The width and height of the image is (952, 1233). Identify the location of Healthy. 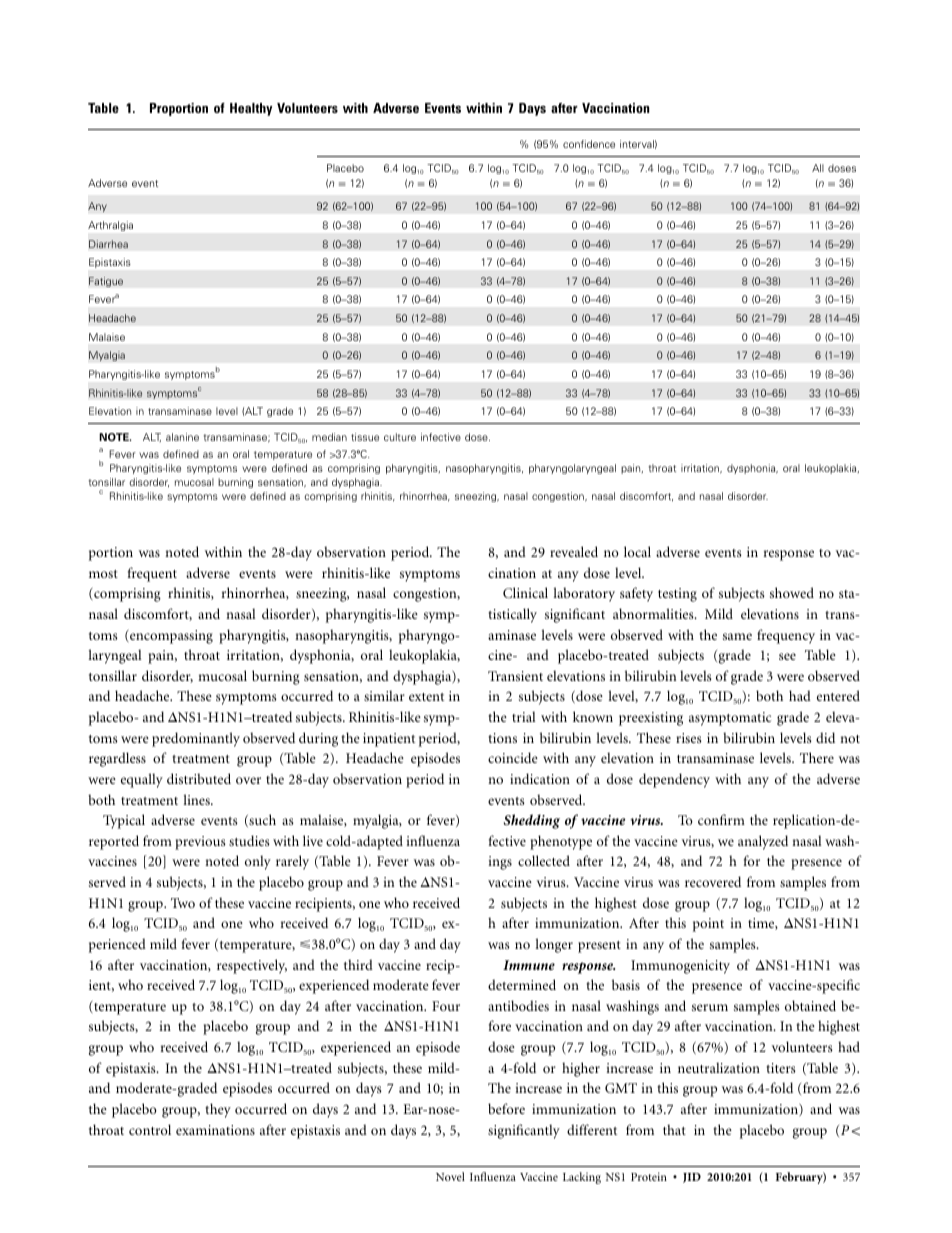
(251, 109).
